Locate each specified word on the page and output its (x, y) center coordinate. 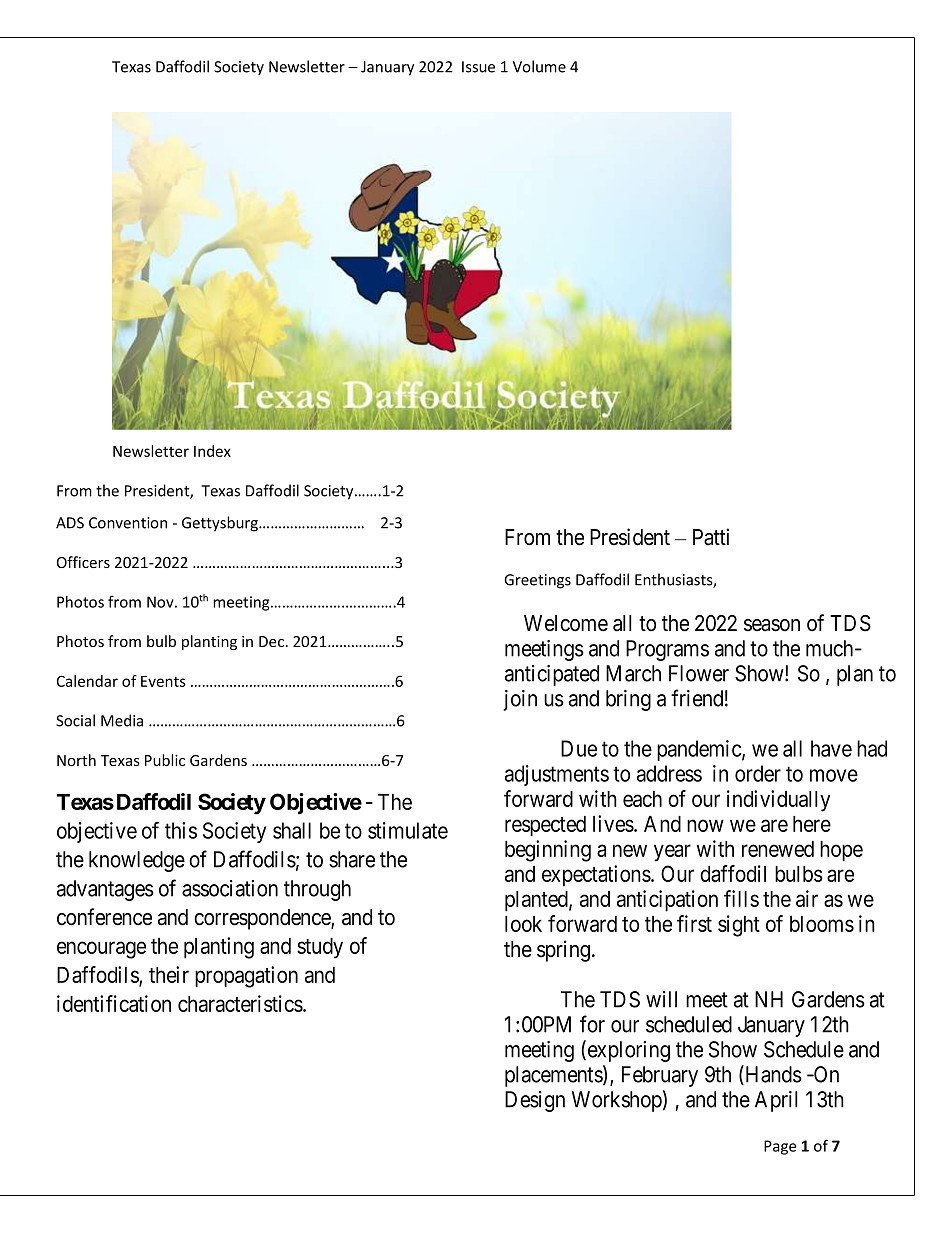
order (758, 773)
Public (165, 760)
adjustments (557, 775)
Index (212, 451)
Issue (478, 67)
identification (114, 1003)
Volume (539, 66)
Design (535, 1101)
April (776, 1101)
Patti (711, 537)
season (772, 625)
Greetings (537, 581)
